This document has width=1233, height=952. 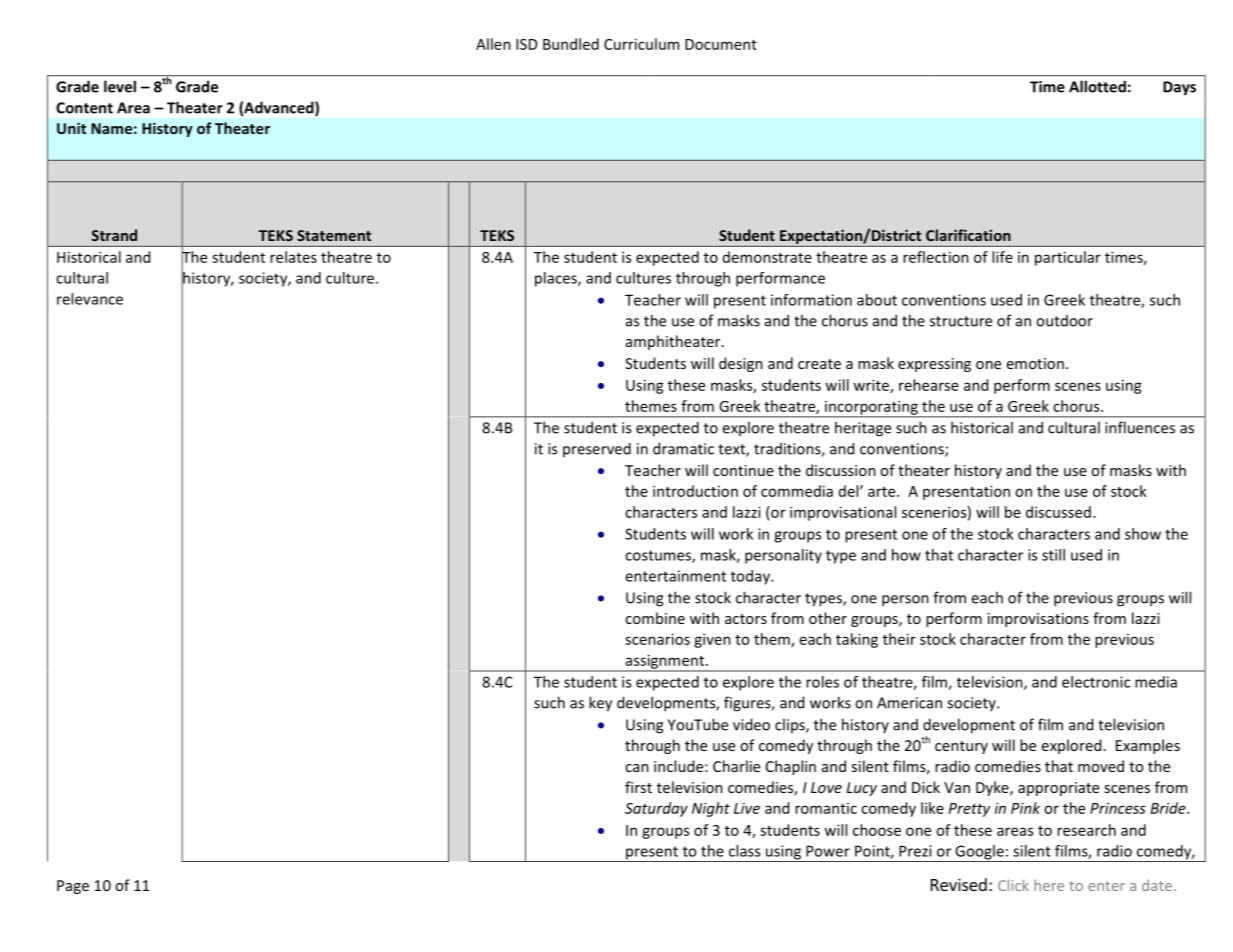 What do you see at coordinates (641, 44) in the document?
I see `Curriculum` at bounding box center [641, 44].
